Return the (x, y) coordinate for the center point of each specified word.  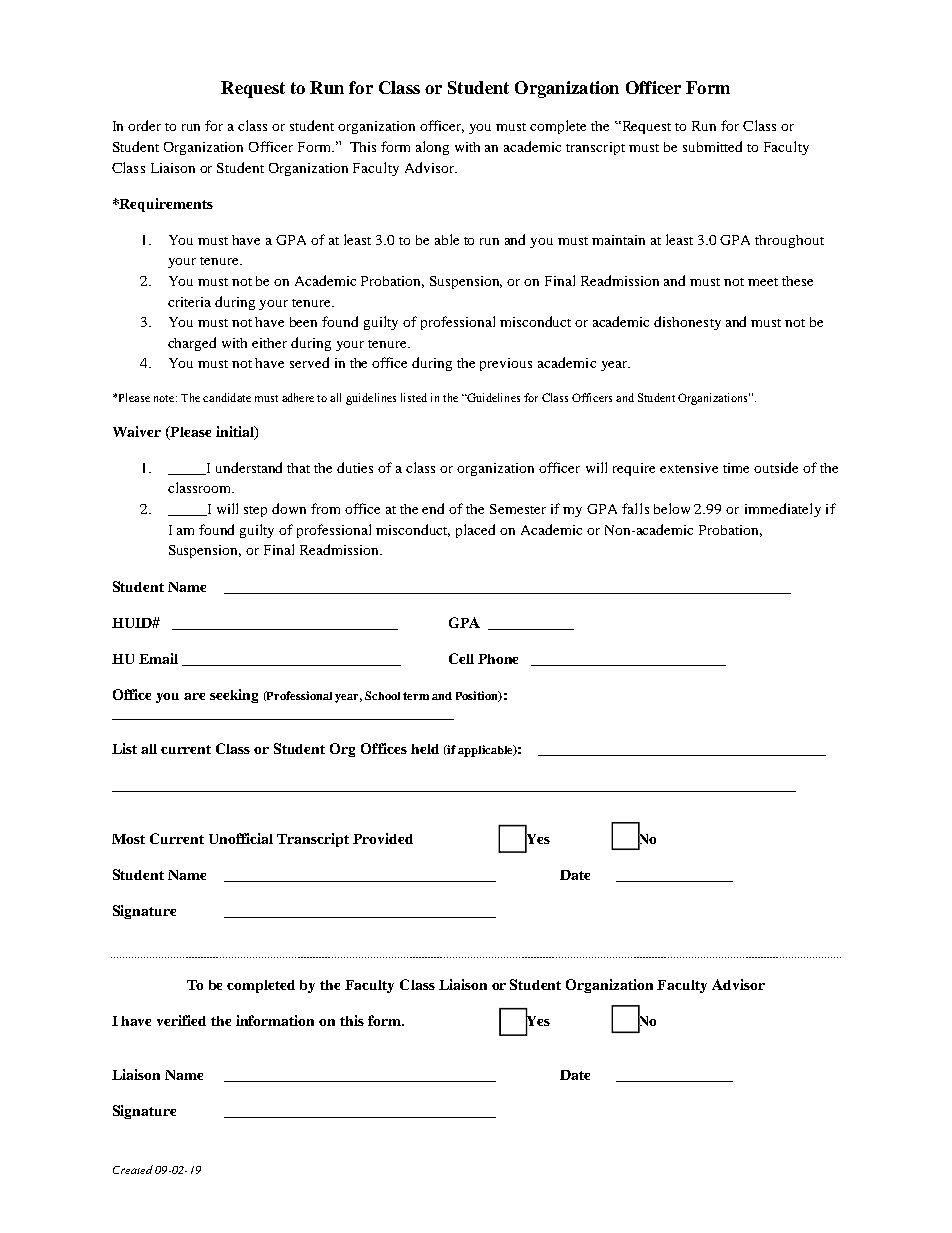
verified (181, 1020)
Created (133, 1169)
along (432, 148)
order (144, 125)
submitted (712, 146)
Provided (383, 838)
